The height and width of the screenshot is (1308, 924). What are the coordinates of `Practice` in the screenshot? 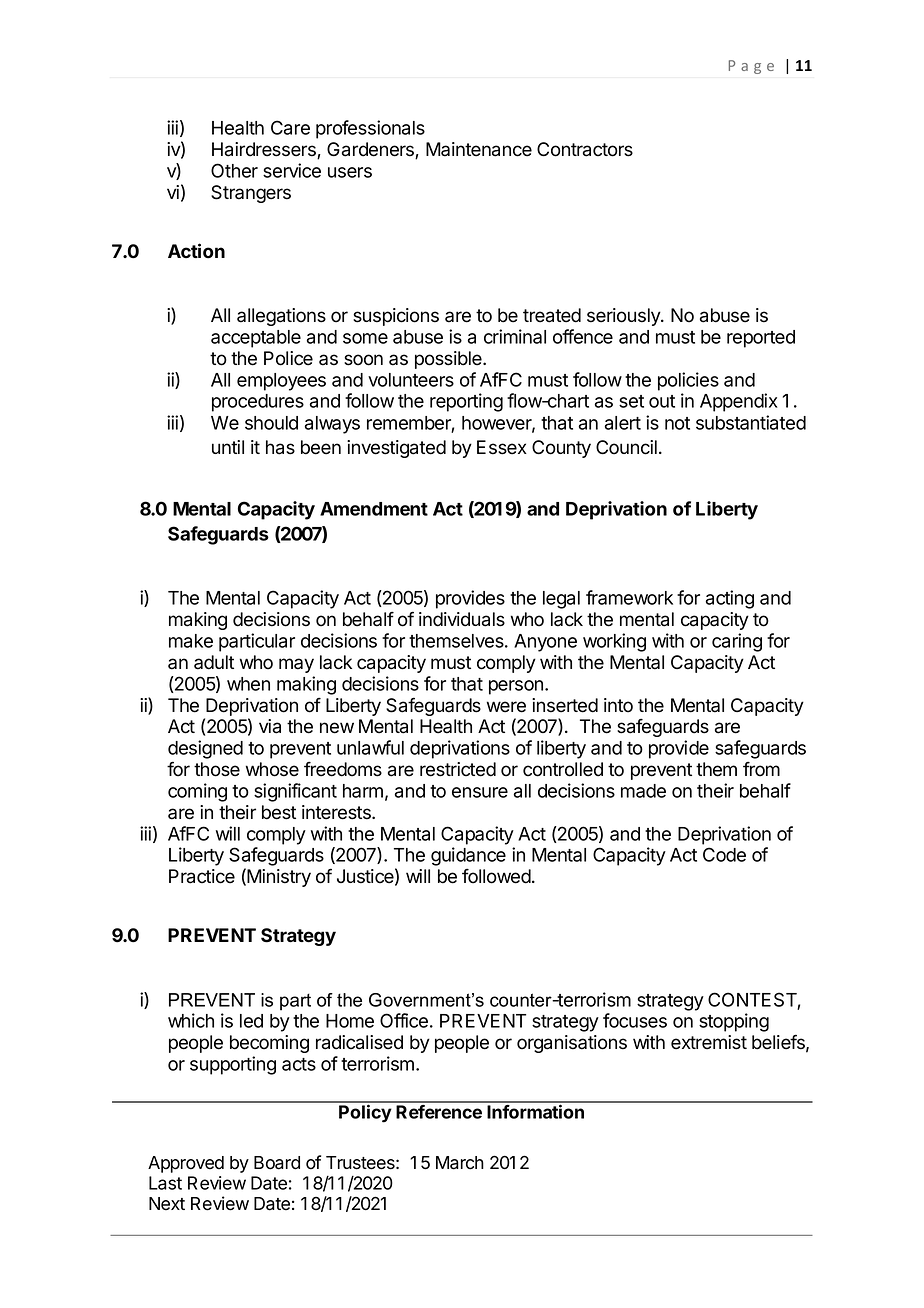 It's located at (202, 876).
